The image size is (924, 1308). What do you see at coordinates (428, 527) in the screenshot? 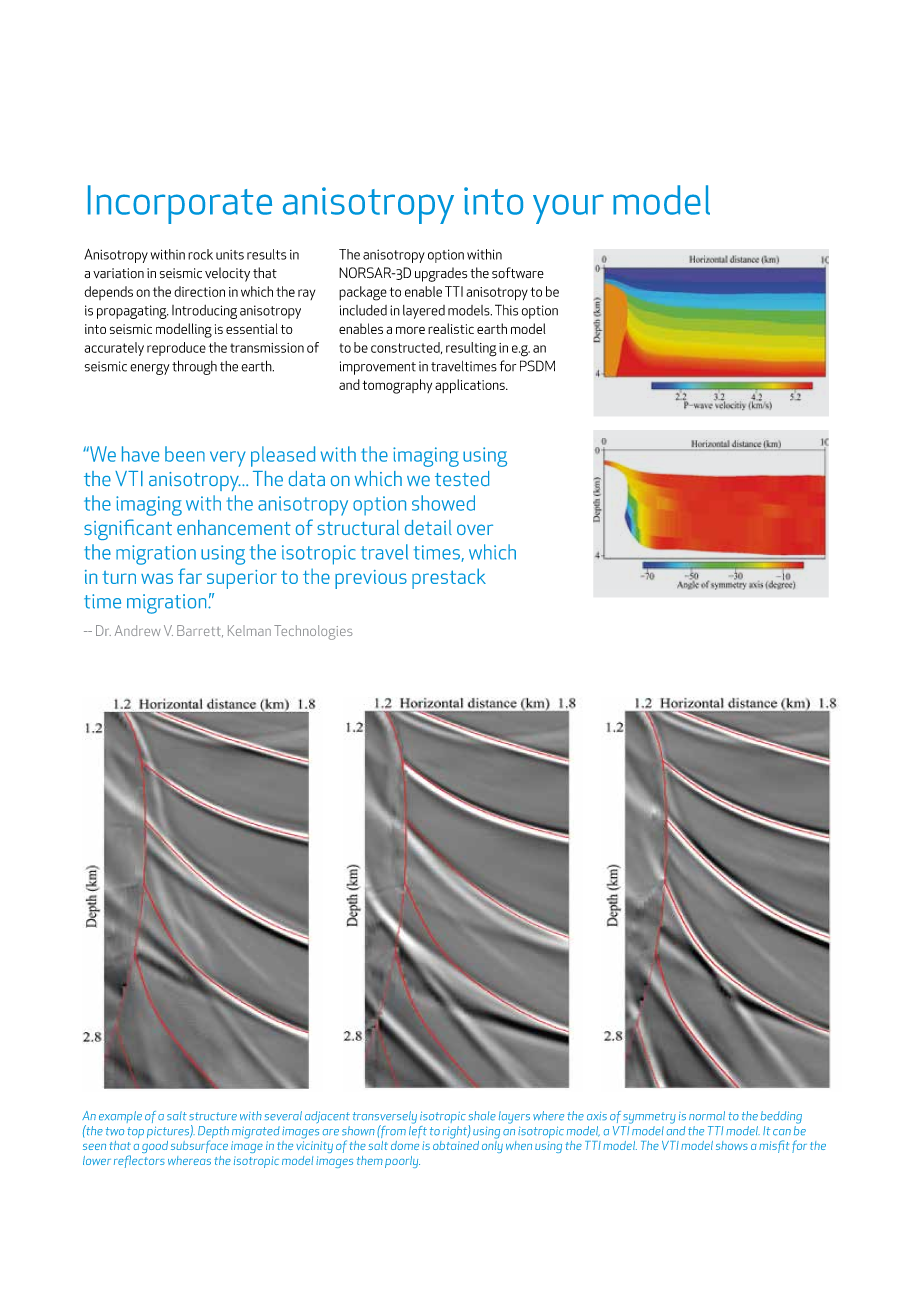
I see `detail` at bounding box center [428, 527].
